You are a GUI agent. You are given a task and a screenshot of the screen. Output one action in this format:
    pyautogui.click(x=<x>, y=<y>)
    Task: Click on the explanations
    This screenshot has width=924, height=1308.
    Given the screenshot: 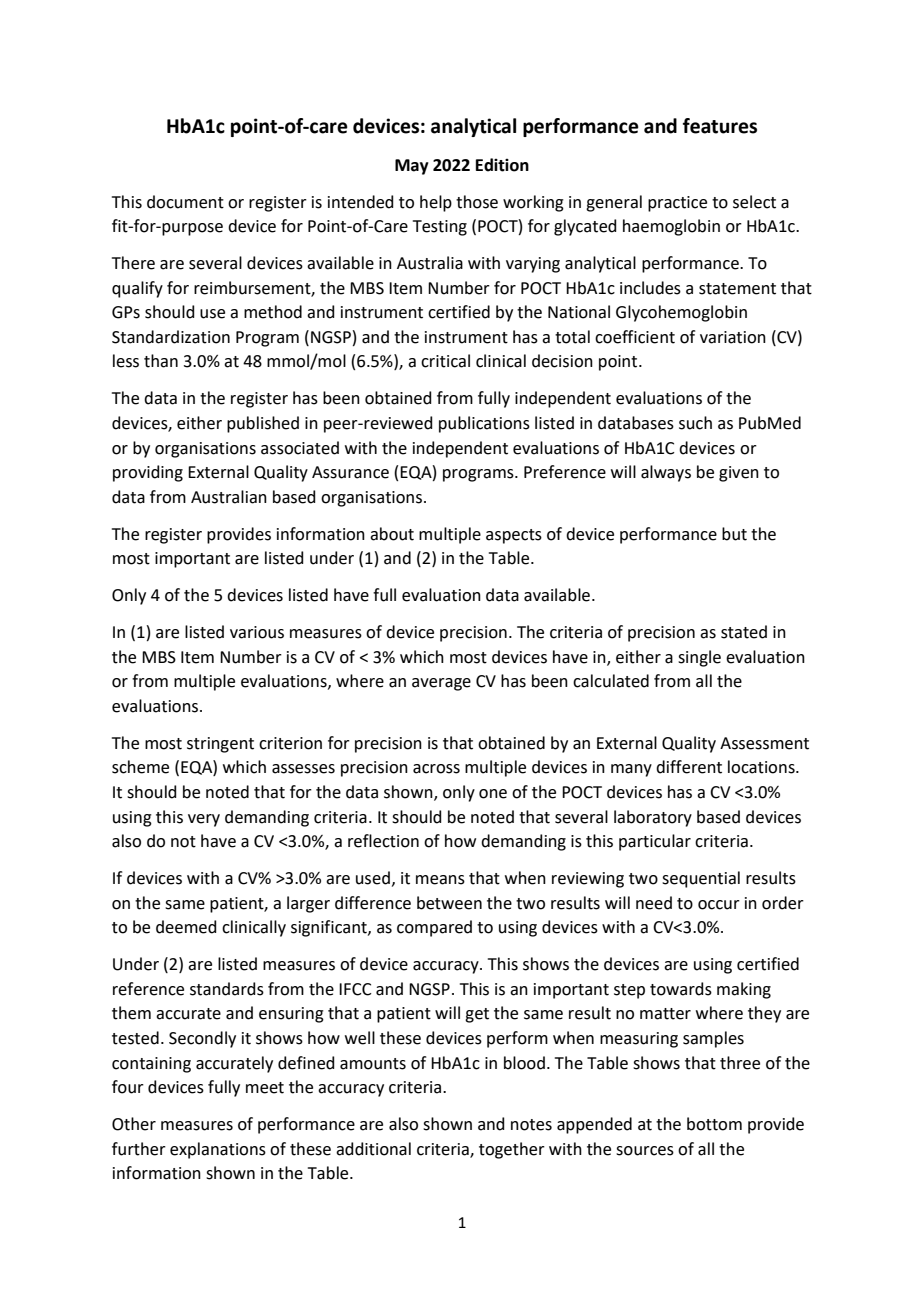 What is the action you would take?
    pyautogui.click(x=218, y=1150)
